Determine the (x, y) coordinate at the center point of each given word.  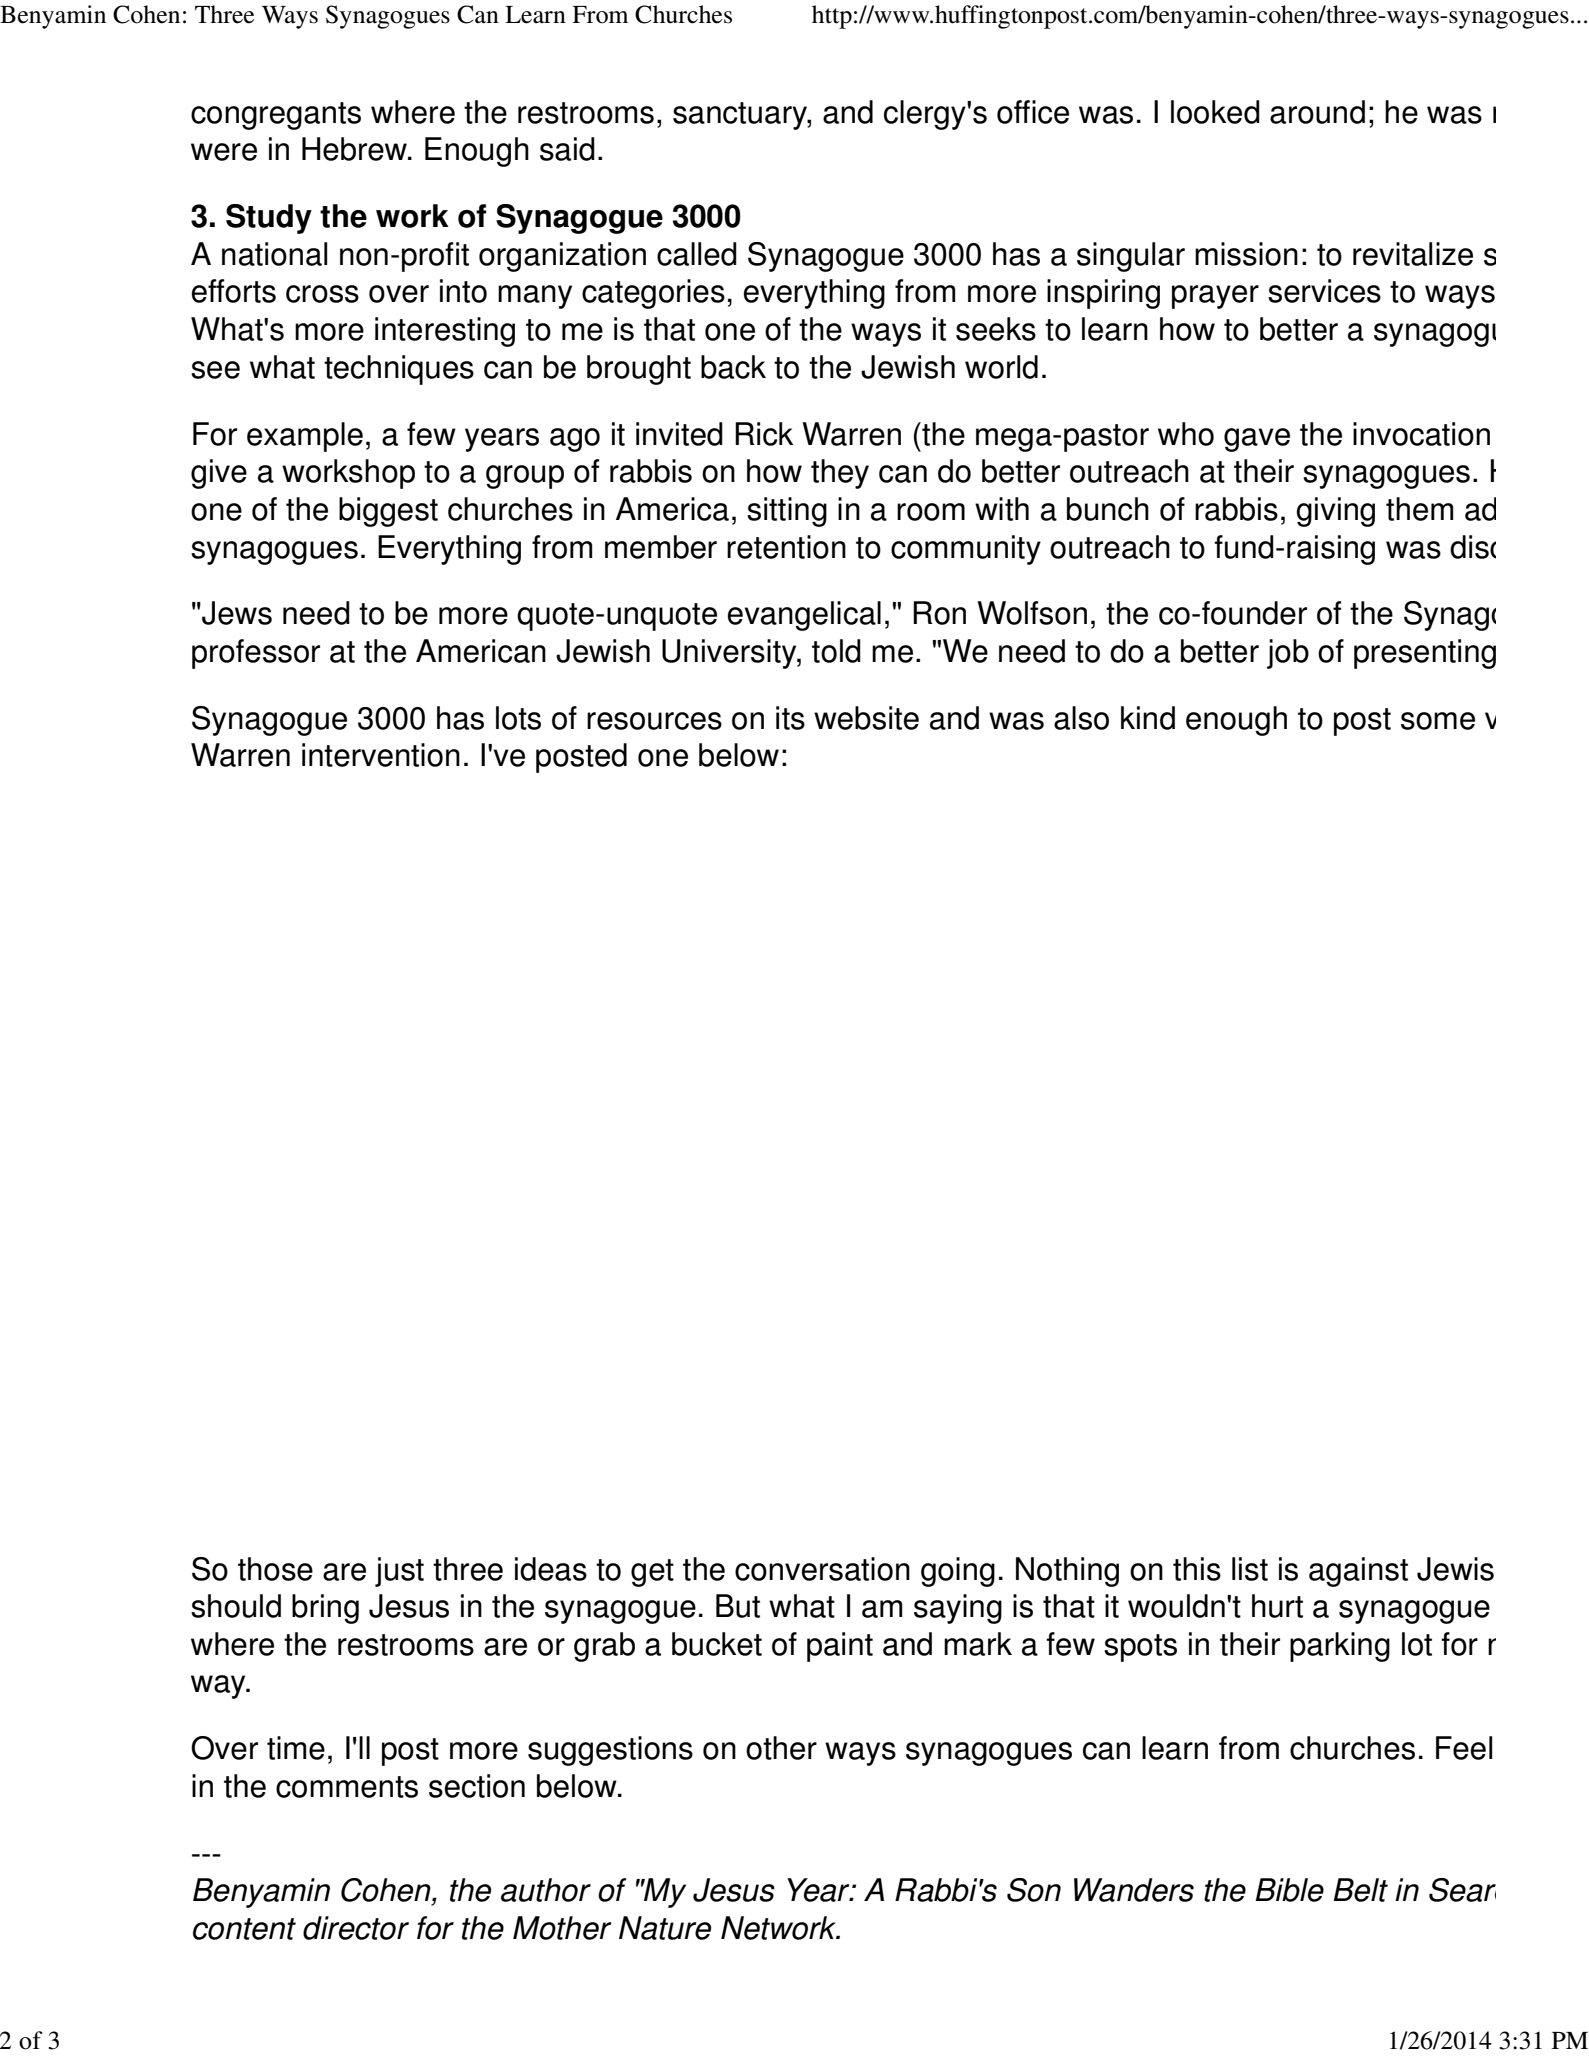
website (866, 718)
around (1317, 112)
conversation (822, 1569)
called (697, 254)
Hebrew (355, 149)
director (356, 1928)
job (1288, 654)
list (1250, 1569)
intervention (381, 755)
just (399, 1572)
